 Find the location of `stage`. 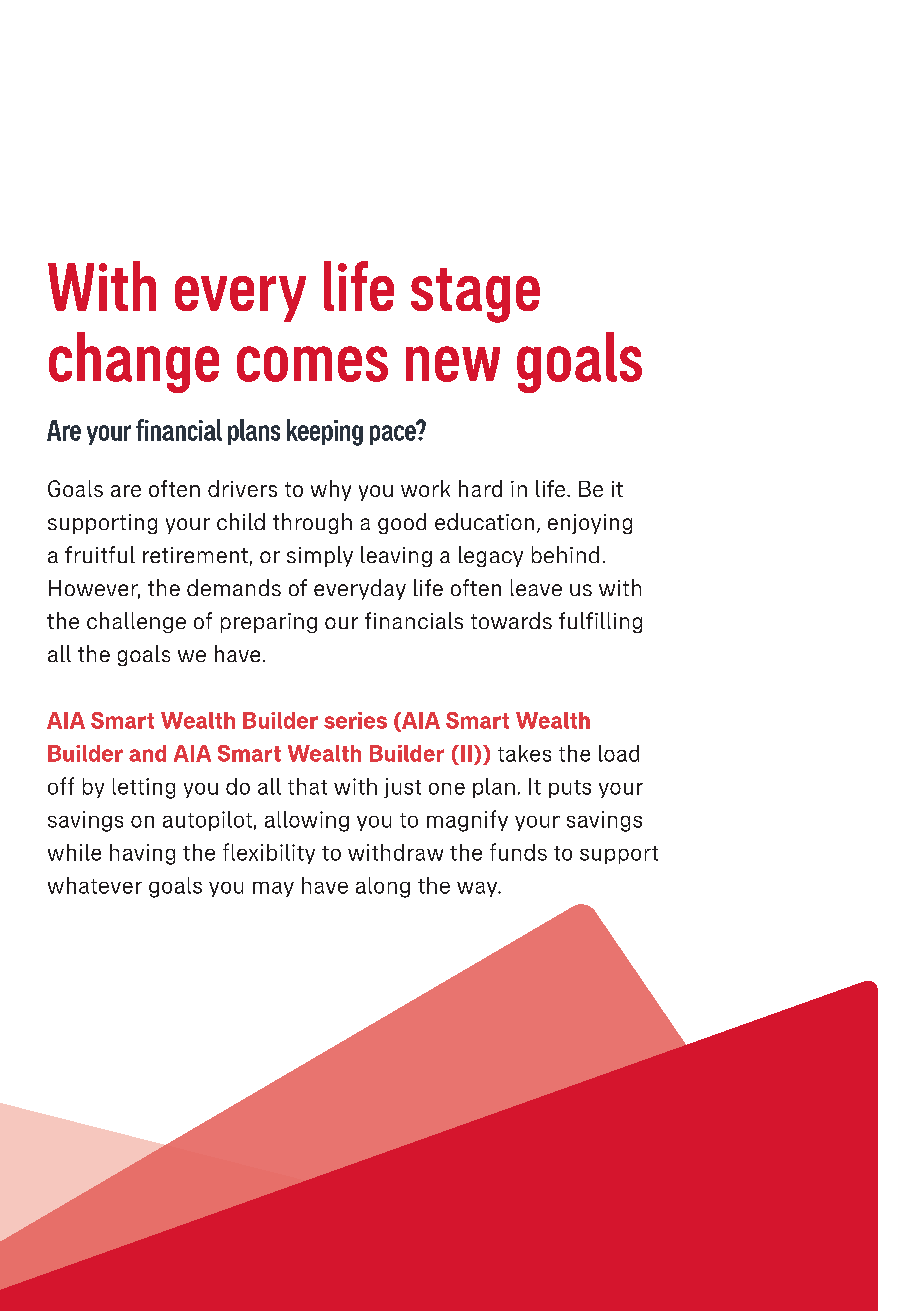

stage is located at coordinates (475, 295).
